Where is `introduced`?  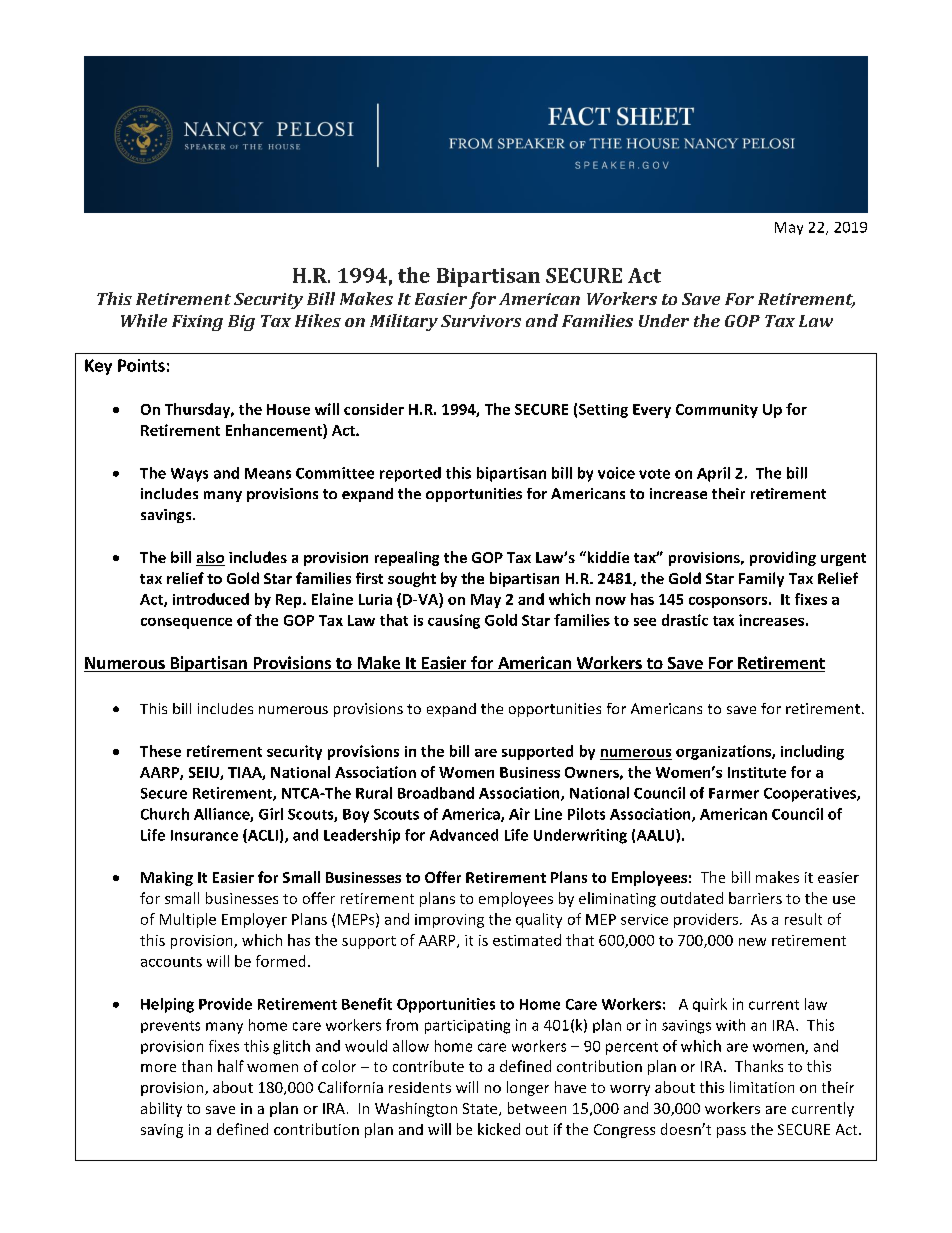
introduced is located at coordinates (211, 599).
